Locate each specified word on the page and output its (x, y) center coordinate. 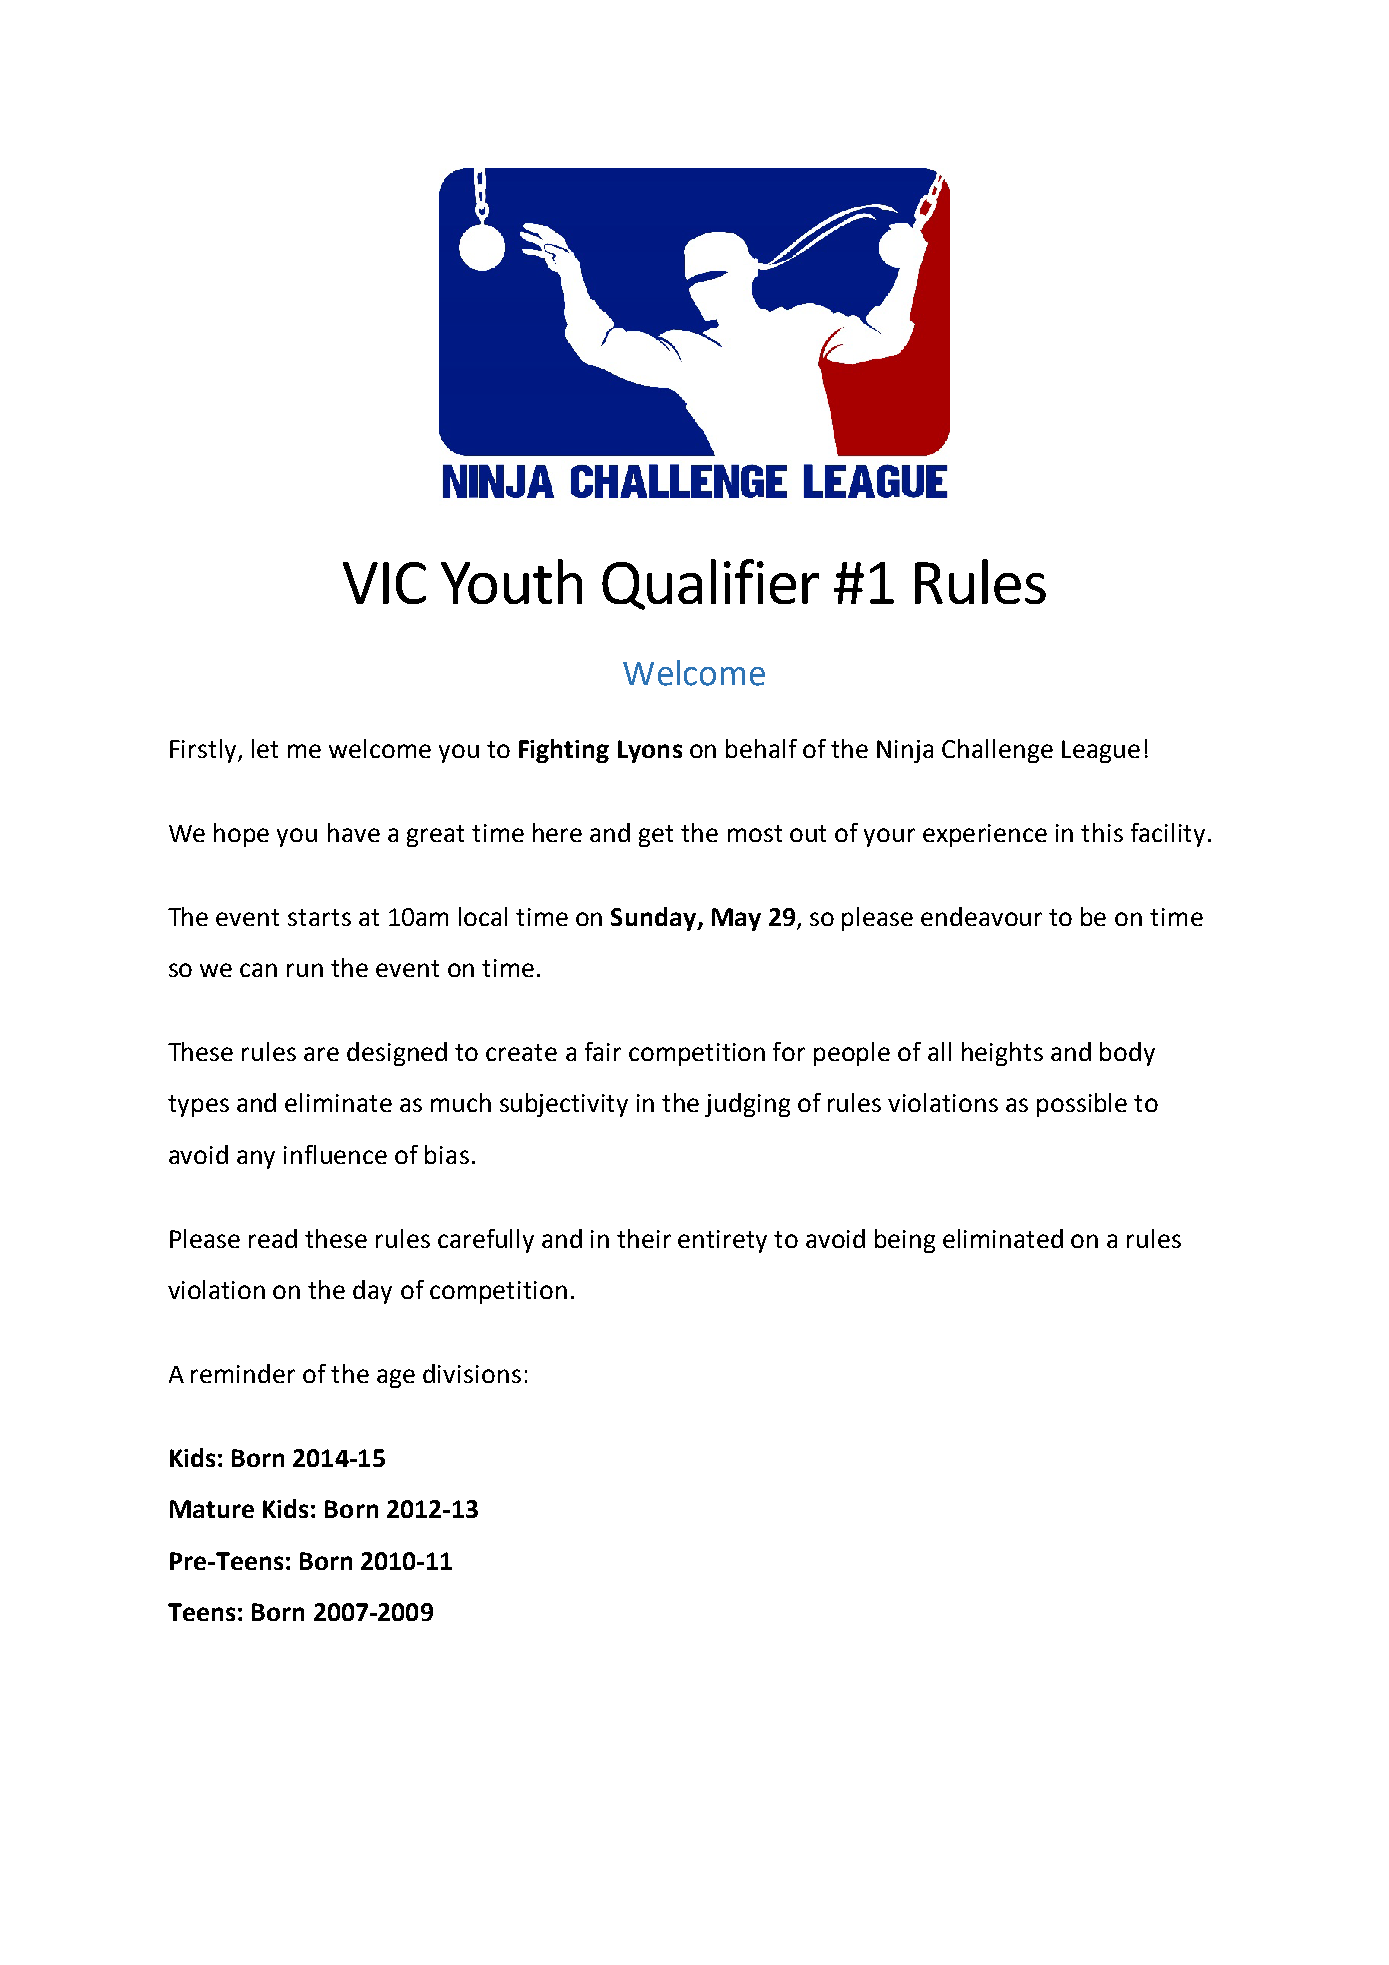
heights (1002, 1054)
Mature (212, 1509)
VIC (384, 583)
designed (397, 1054)
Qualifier (710, 584)
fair (603, 1051)
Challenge (997, 751)
